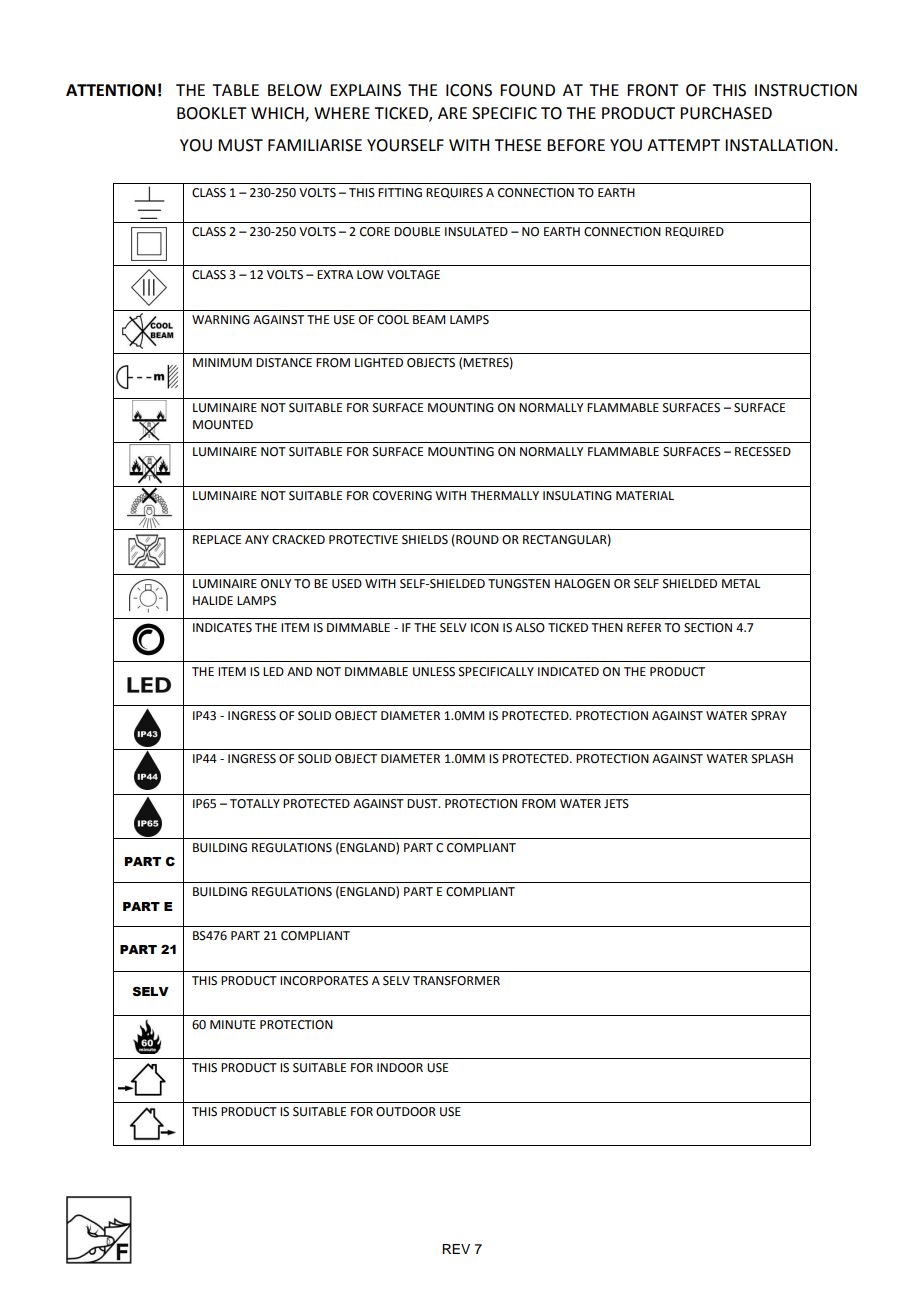 This page has height=1308, width=924. What do you see at coordinates (456, 1249) in the page?
I see `REV` at bounding box center [456, 1249].
